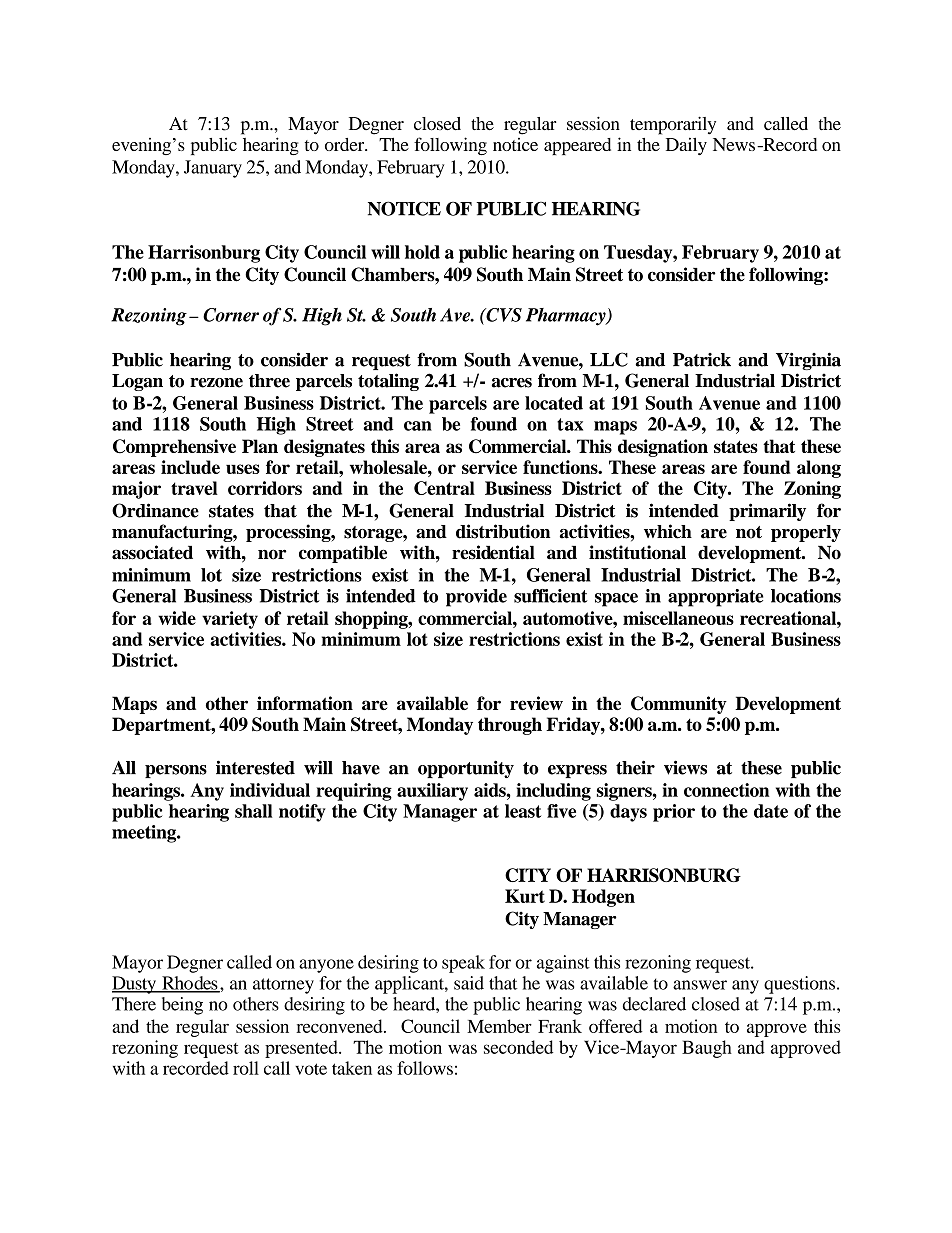  I want to click on appeared, so click(577, 146).
